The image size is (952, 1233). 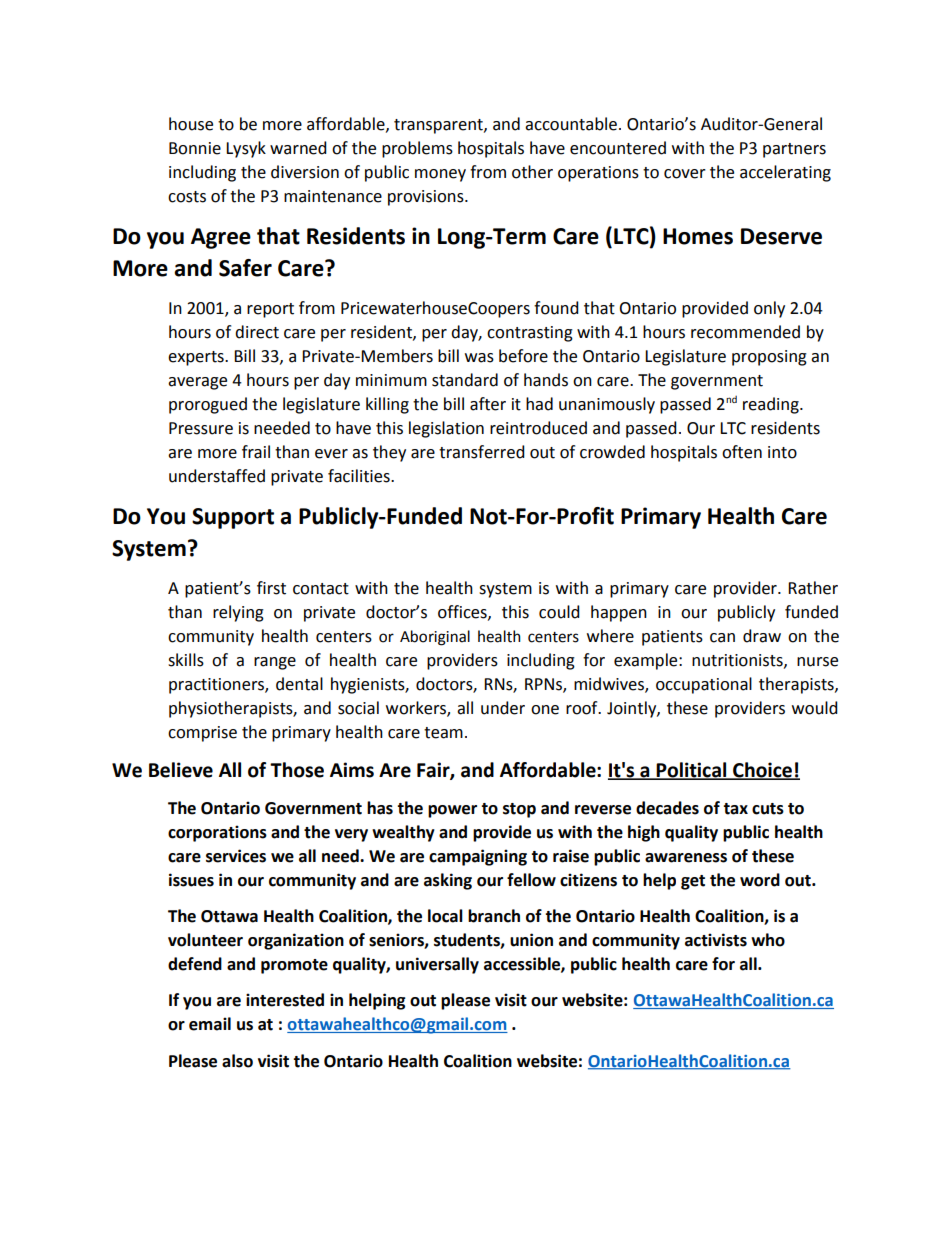 What do you see at coordinates (785, 173) in the screenshot?
I see `accelerating` at bounding box center [785, 173].
